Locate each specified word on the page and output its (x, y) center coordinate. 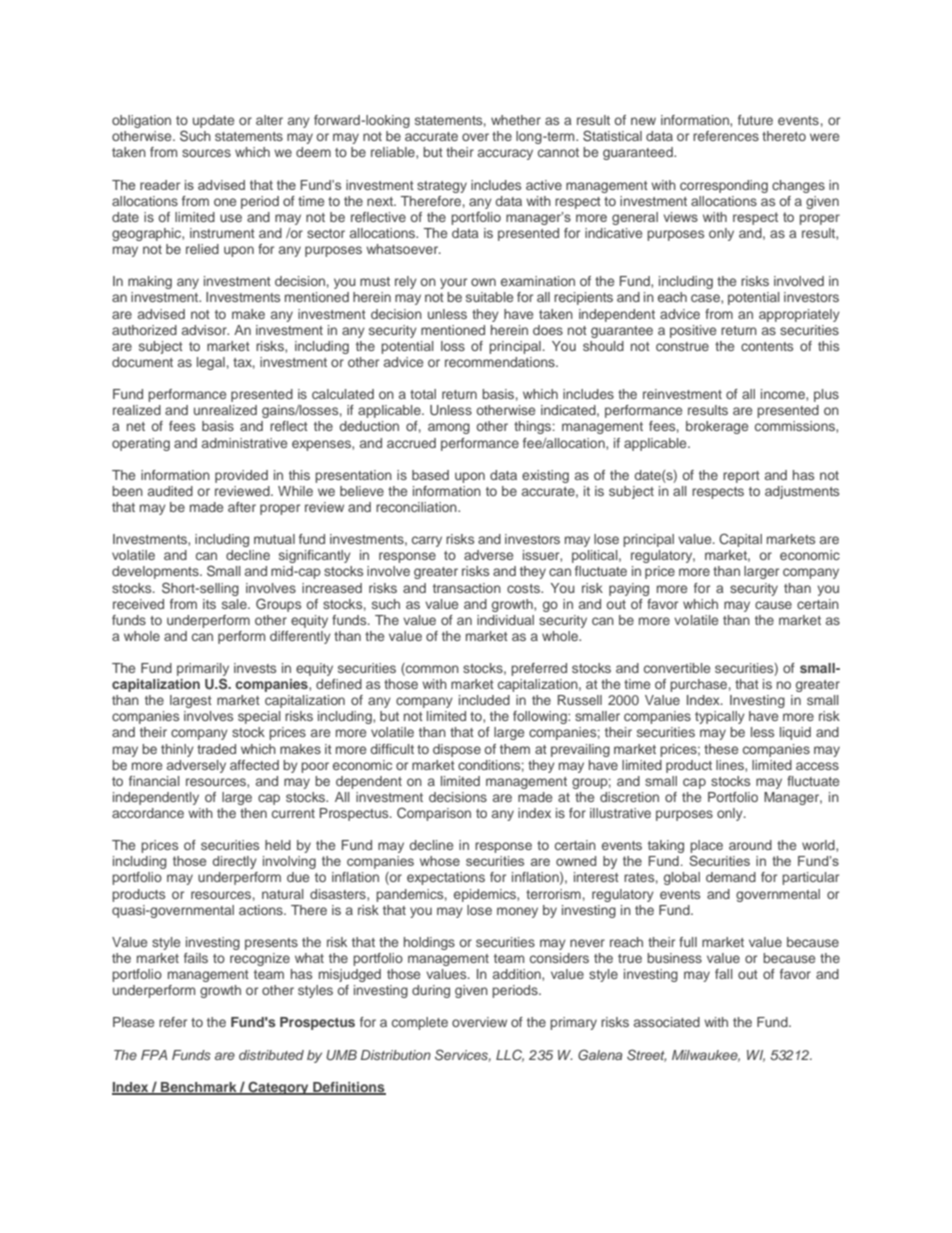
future (755, 120)
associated (667, 1022)
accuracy (505, 154)
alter (269, 120)
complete (420, 1023)
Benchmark (199, 1088)
